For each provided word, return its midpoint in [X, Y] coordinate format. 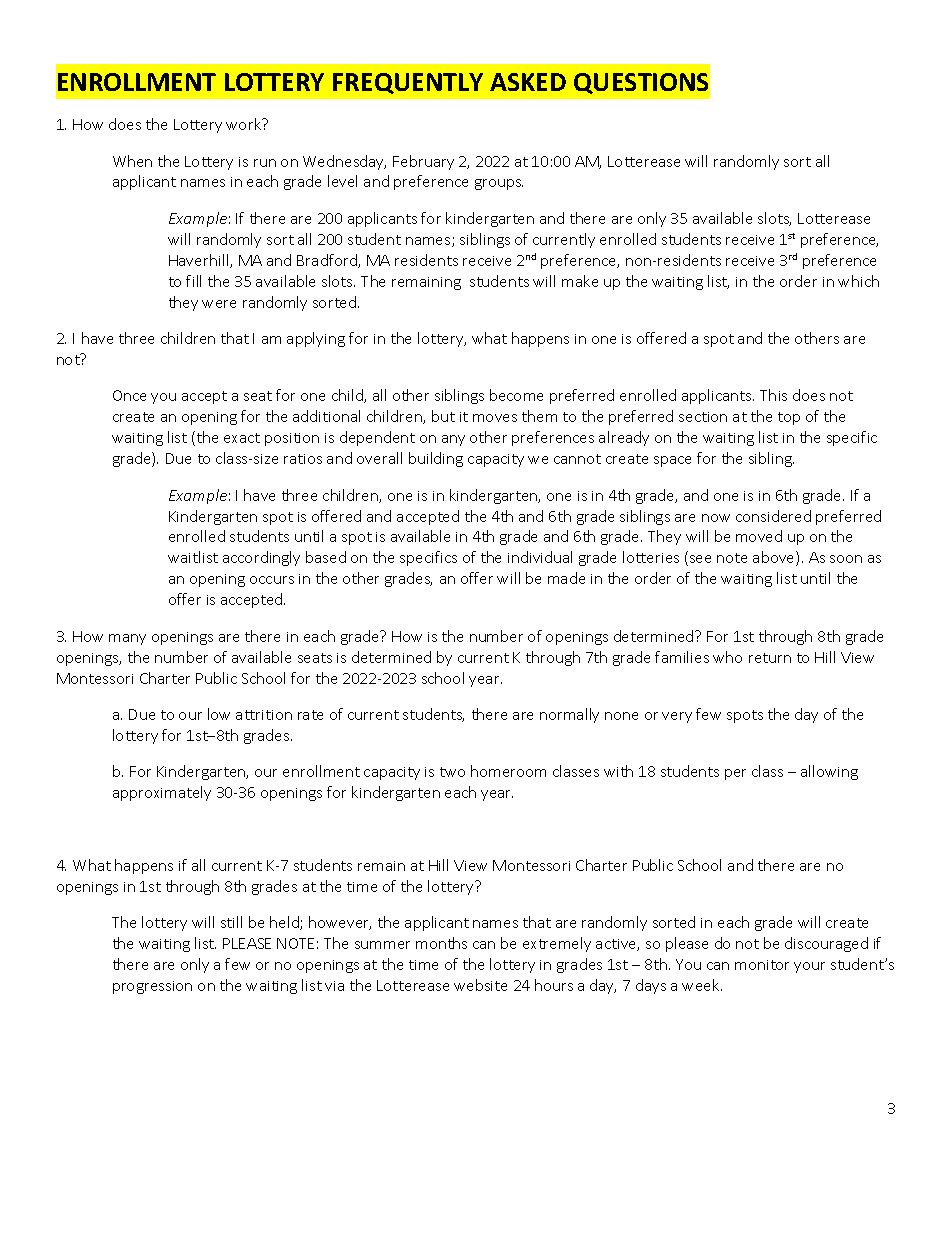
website [480, 985]
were [219, 304]
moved [759, 536]
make [580, 281]
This [773, 395]
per [735, 774]
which [858, 281]
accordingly [261, 558]
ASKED [528, 82]
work [245, 124]
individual [540, 557]
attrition [264, 715]
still [231, 922]
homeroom [508, 771]
